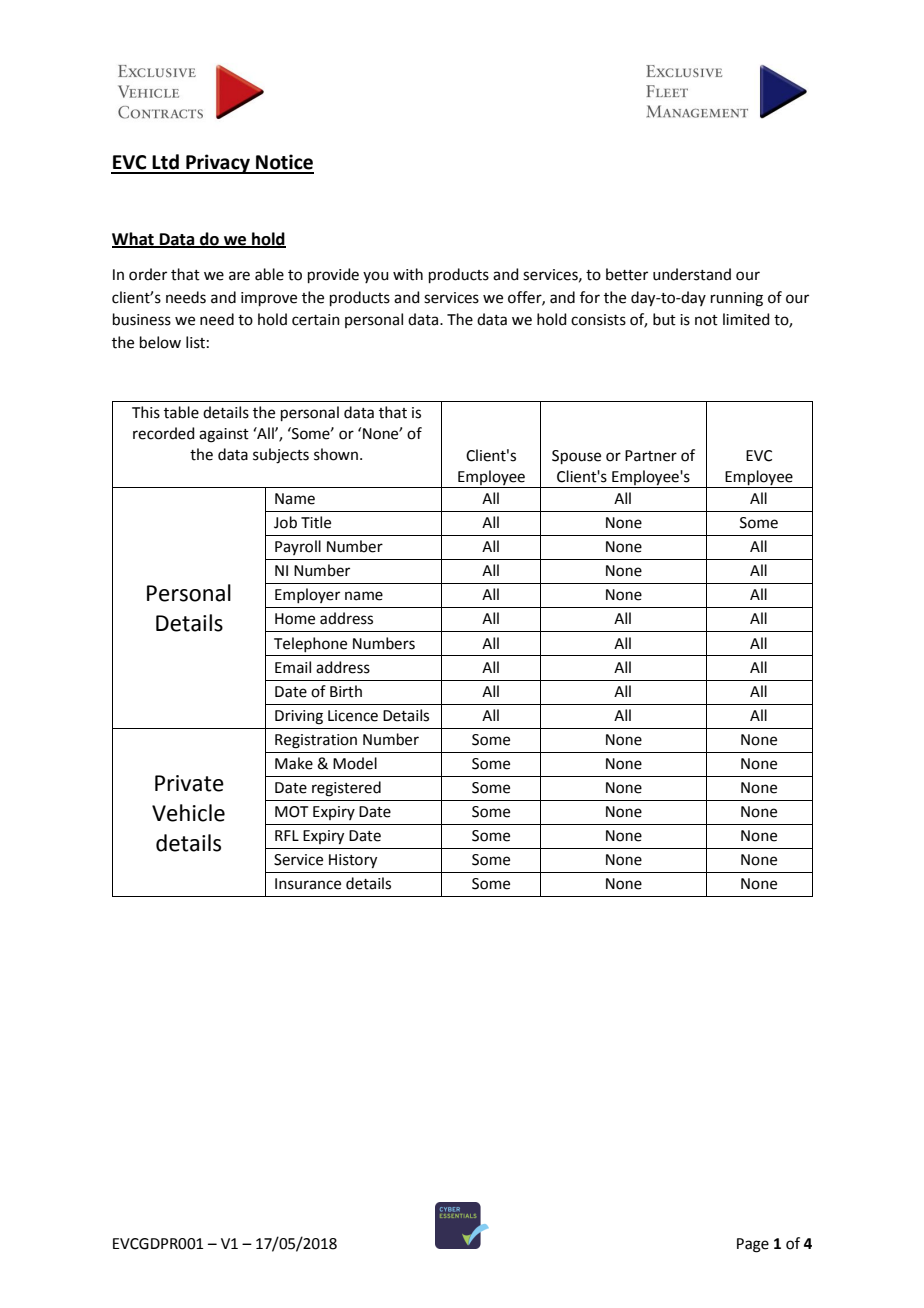 This page has width=924, height=1308. What do you see at coordinates (224, 435) in the page?
I see `against` at bounding box center [224, 435].
